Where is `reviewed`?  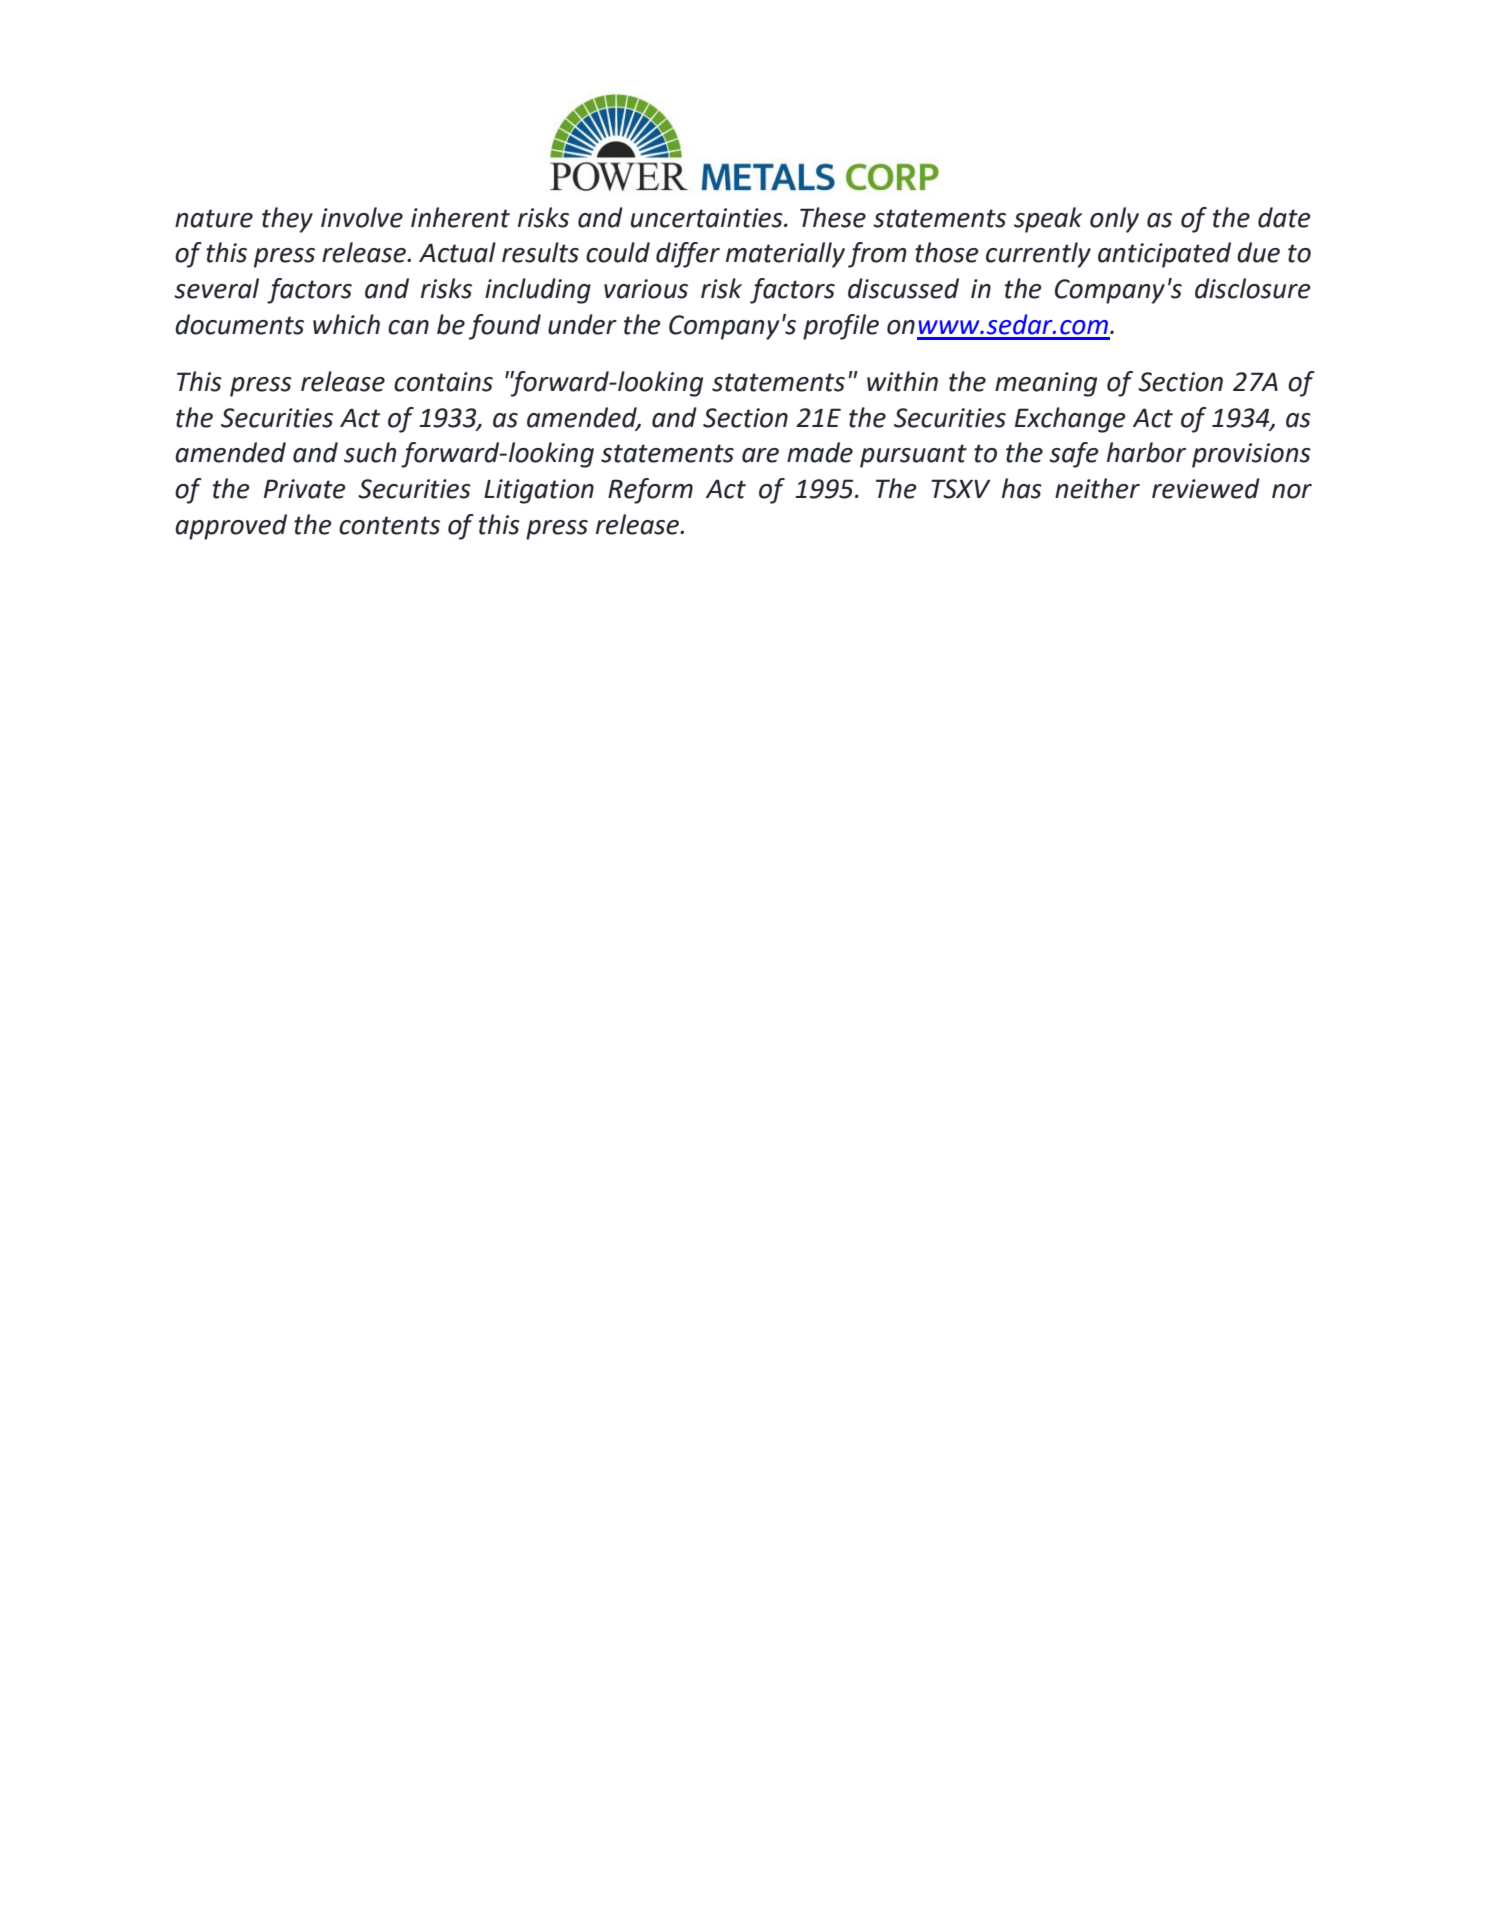
reviewed is located at coordinates (1206, 488).
